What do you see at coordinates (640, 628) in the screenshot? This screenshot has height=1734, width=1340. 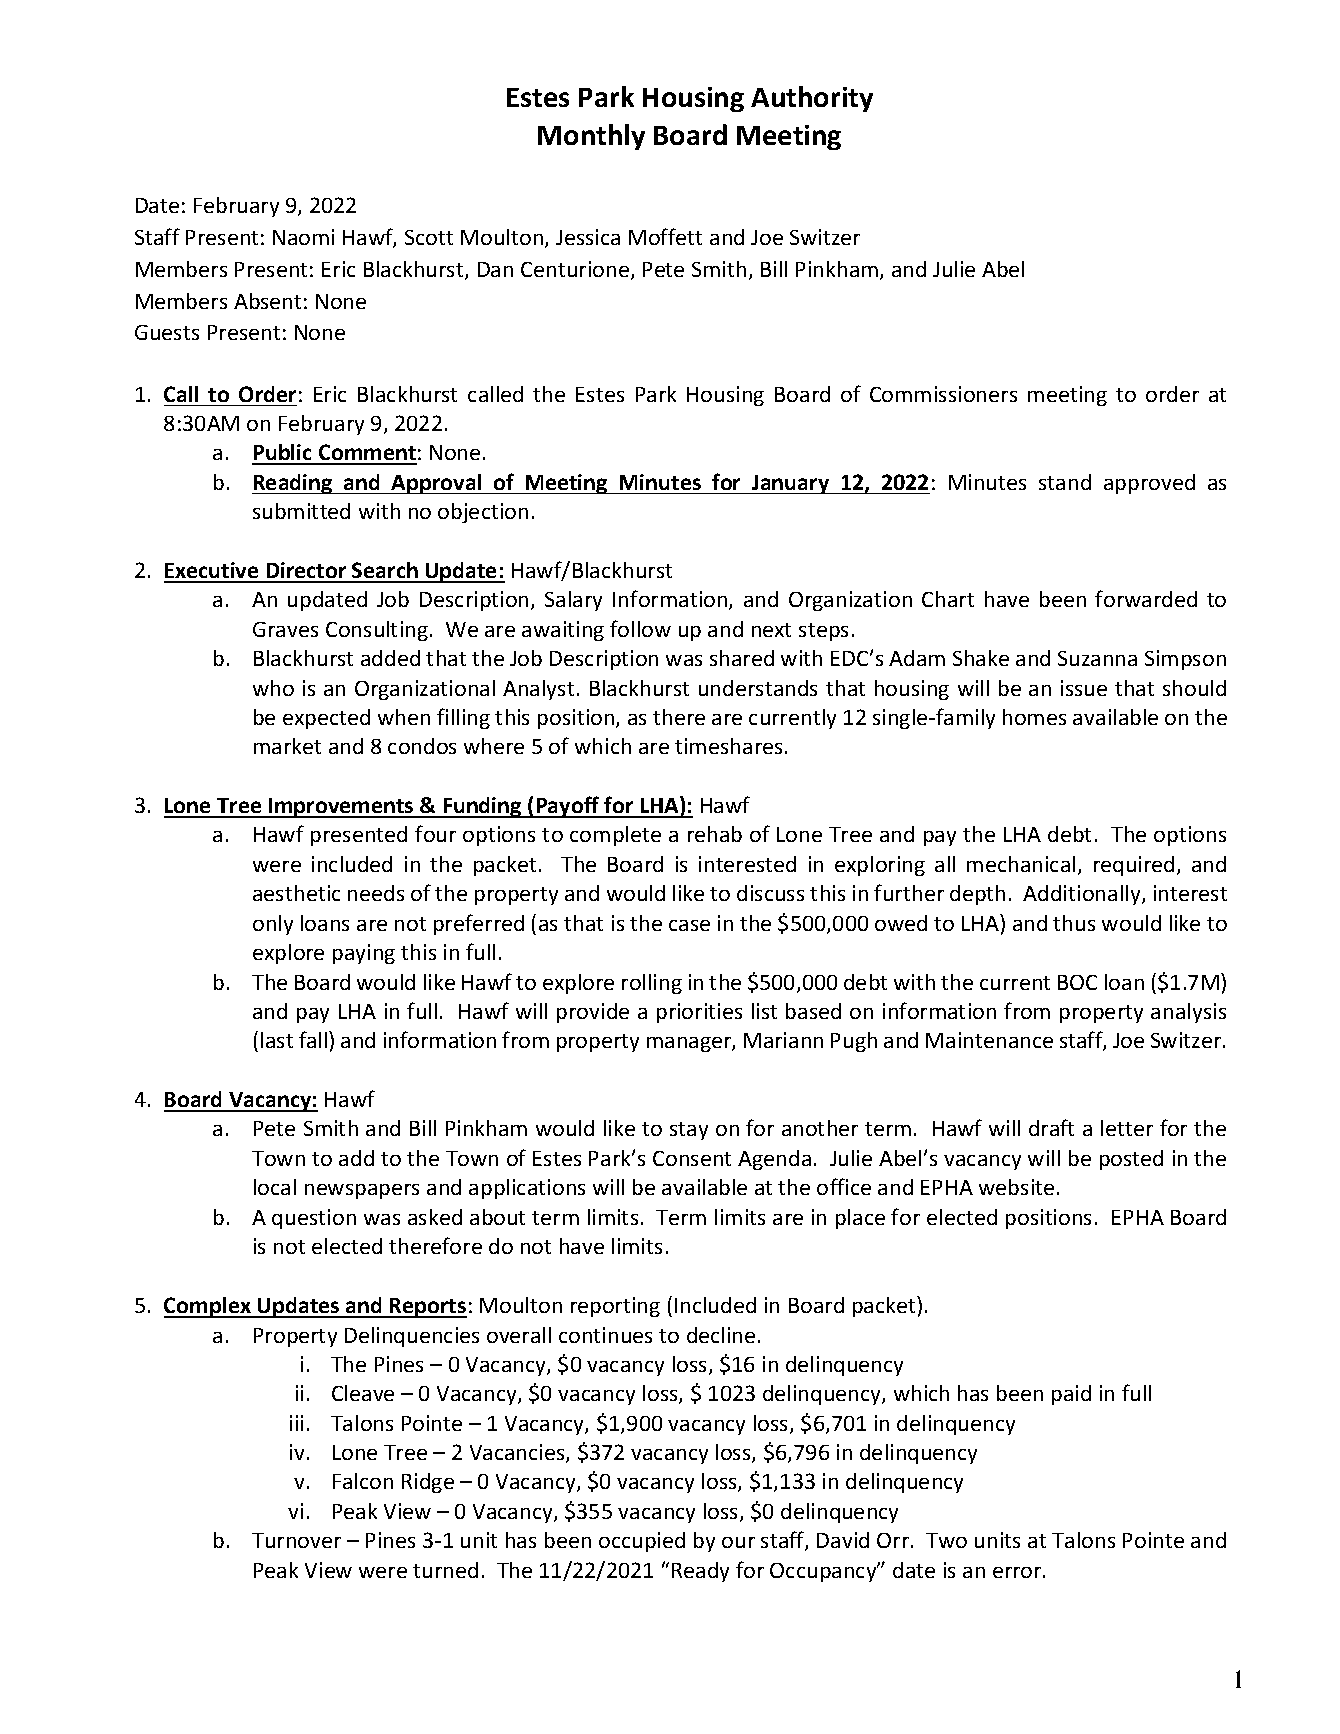 I see `follow` at bounding box center [640, 628].
